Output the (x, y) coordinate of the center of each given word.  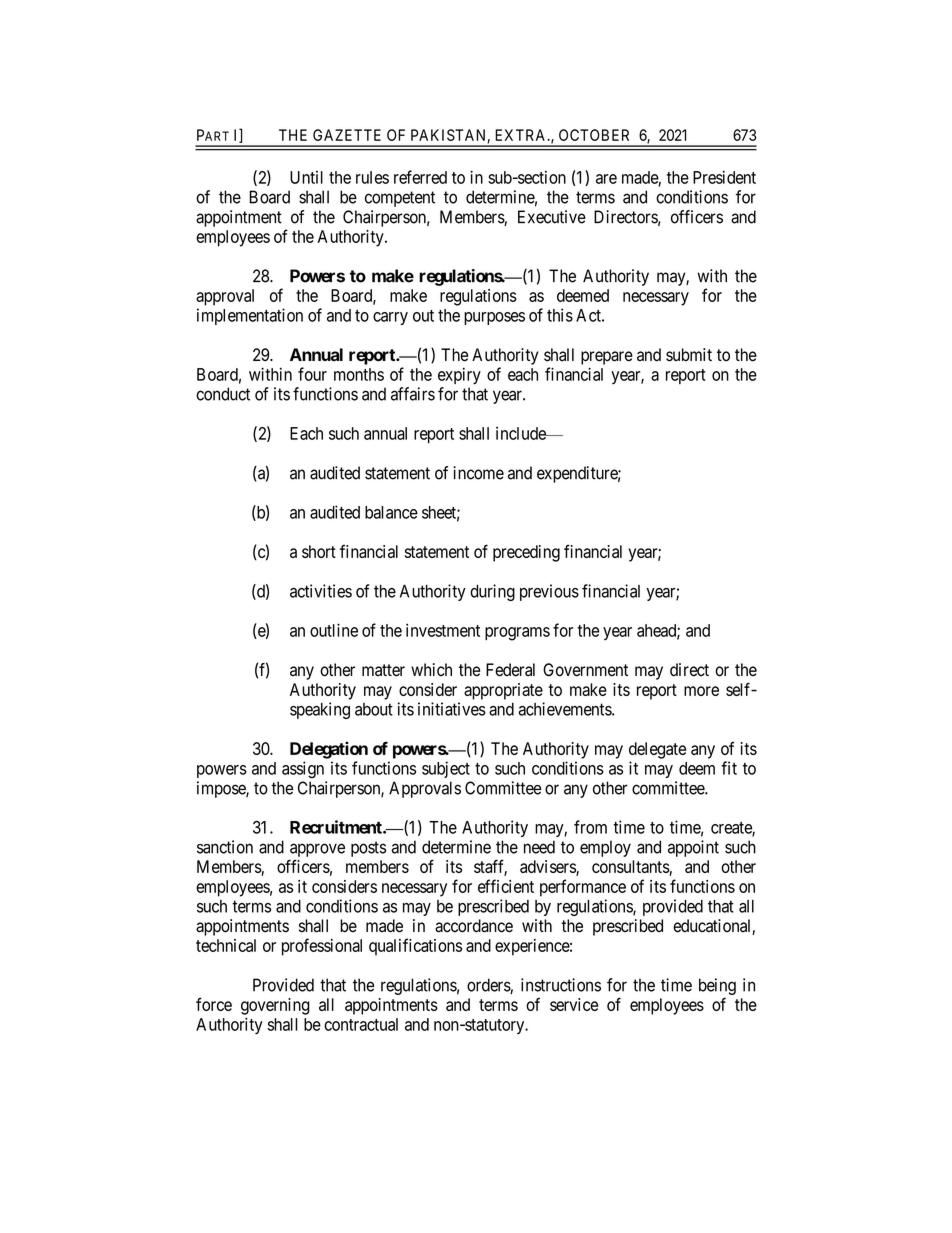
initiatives (452, 709)
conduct (223, 394)
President (724, 177)
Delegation (329, 750)
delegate (657, 750)
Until (306, 177)
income (478, 473)
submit (689, 355)
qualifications (415, 947)
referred (420, 177)
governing (275, 1006)
